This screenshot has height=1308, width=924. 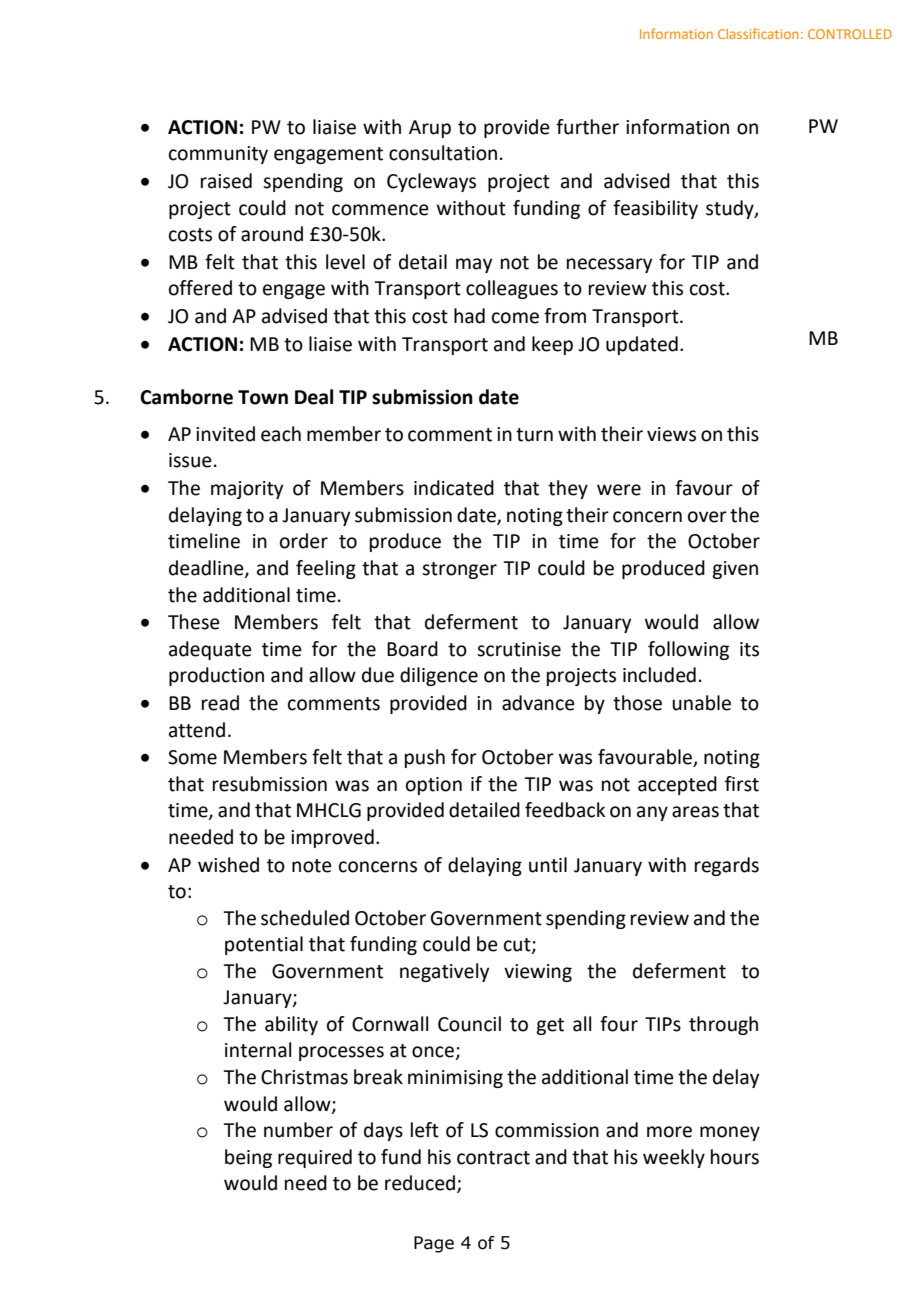 What do you see at coordinates (210, 650) in the screenshot?
I see `adequate` at bounding box center [210, 650].
